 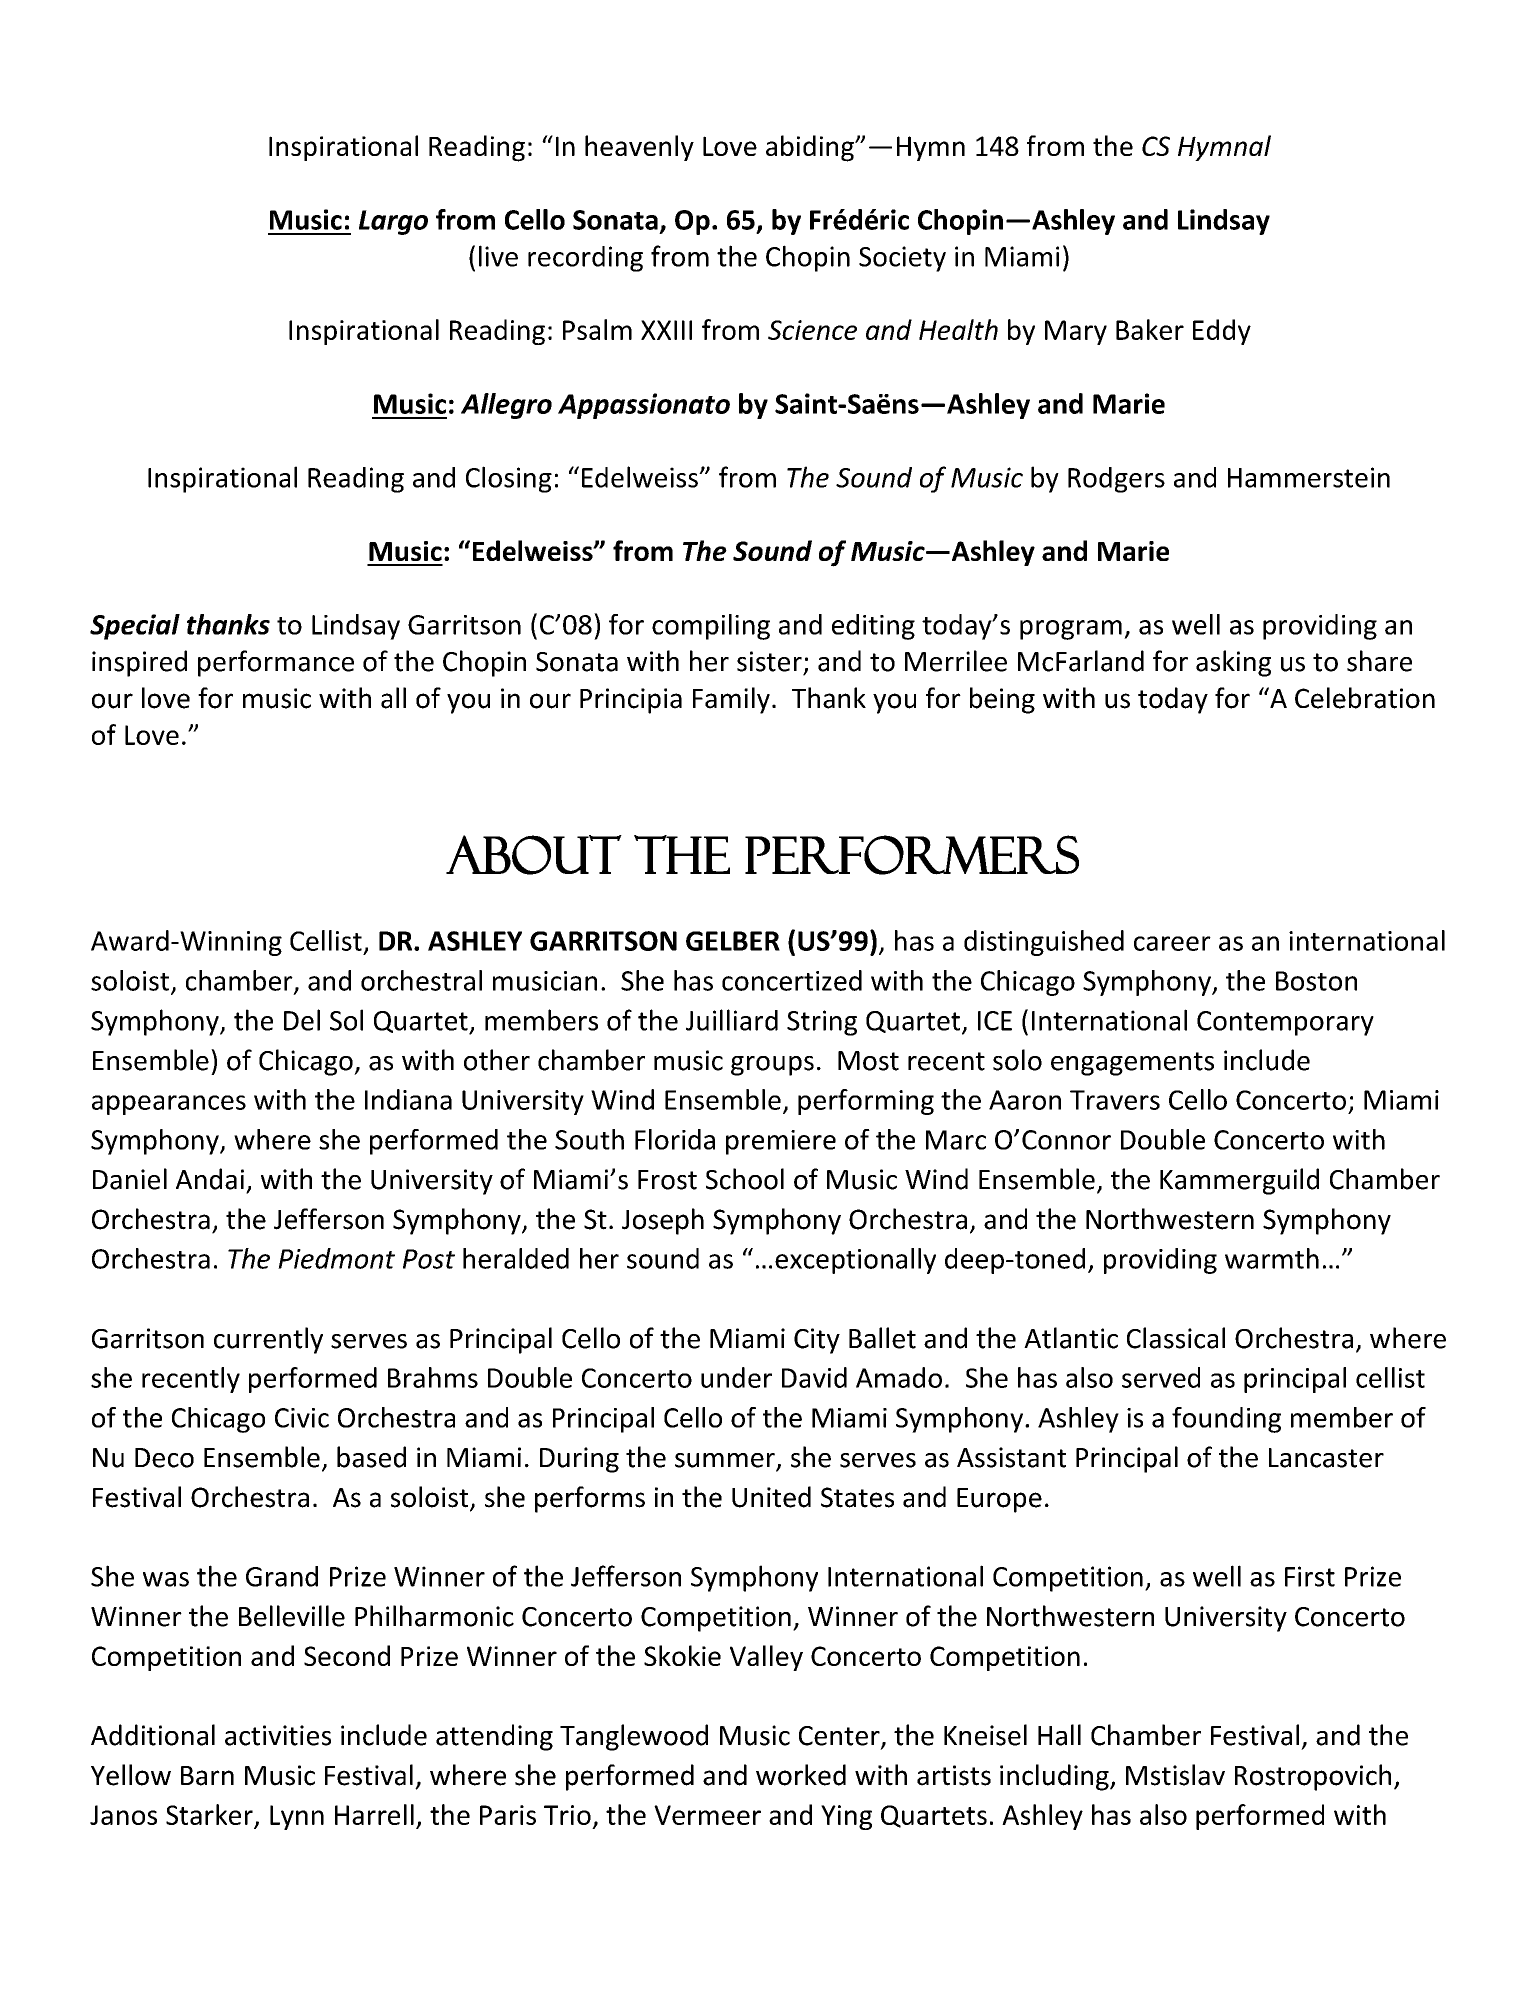 I want to click on GELBER, so click(x=733, y=941).
